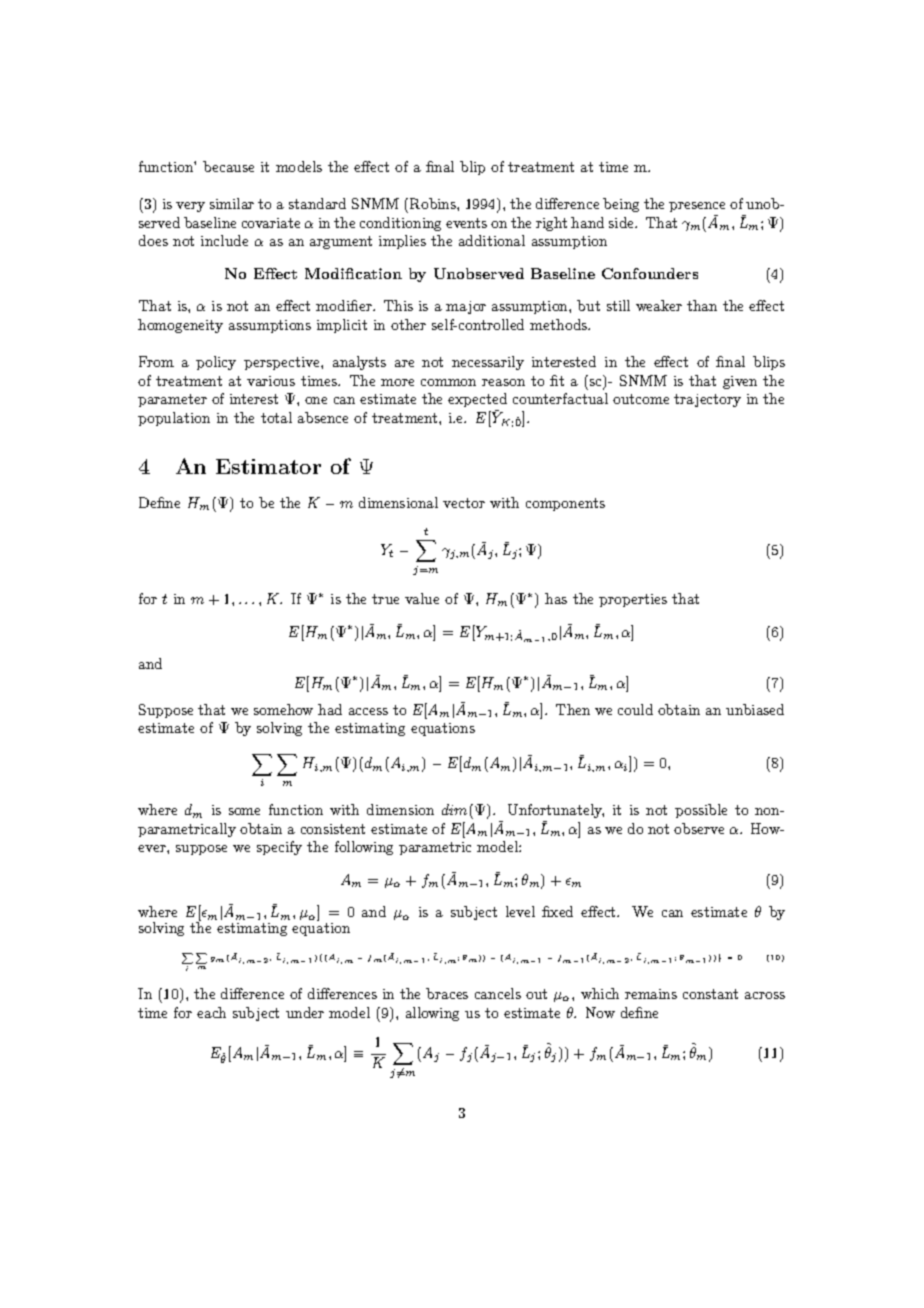  What do you see at coordinates (464, 503) in the screenshot?
I see `vector` at bounding box center [464, 503].
